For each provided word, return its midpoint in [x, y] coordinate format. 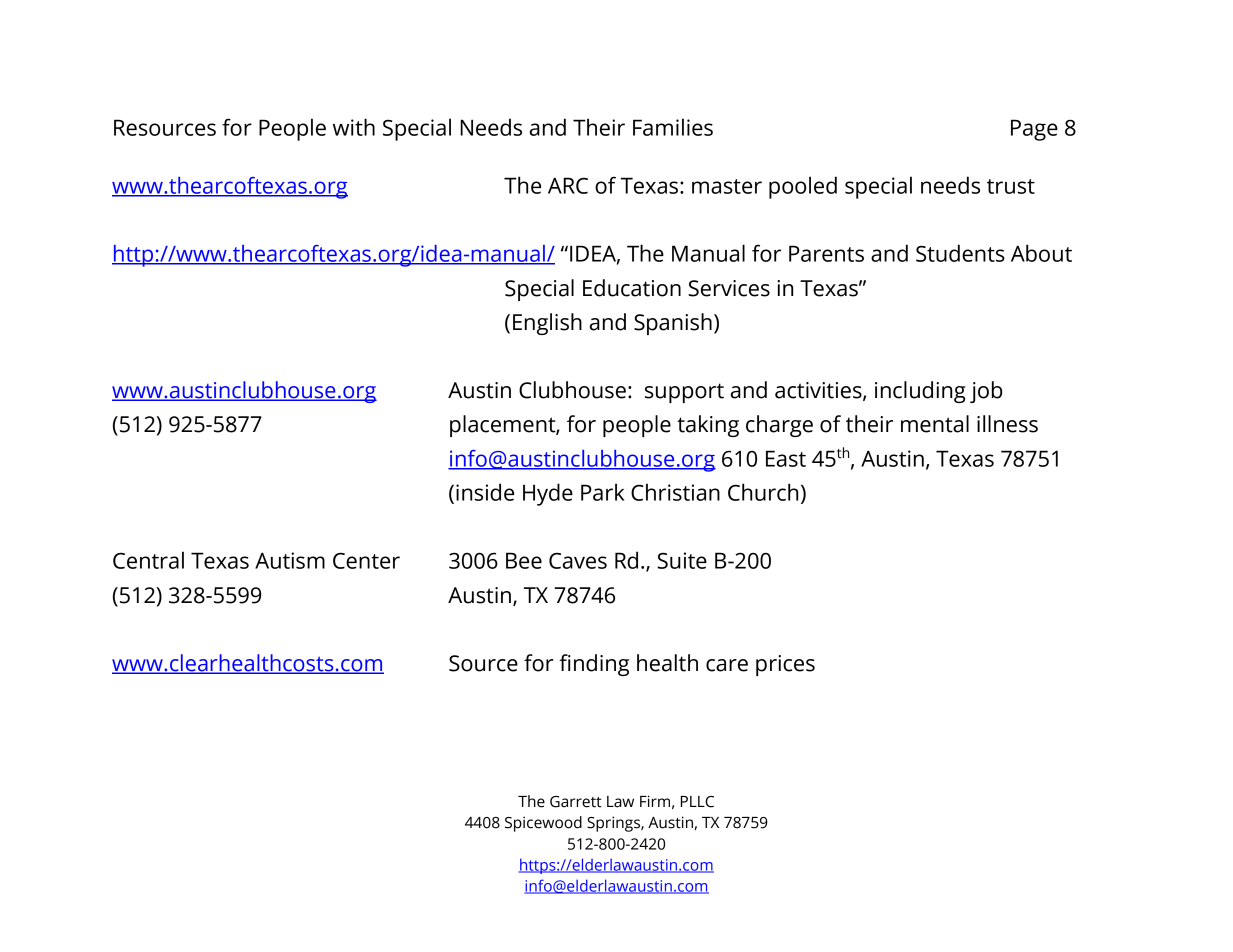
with [354, 127]
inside [485, 492]
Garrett [576, 802]
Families [673, 127]
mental [935, 424]
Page [1034, 130]
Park [603, 492]
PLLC [697, 802]
